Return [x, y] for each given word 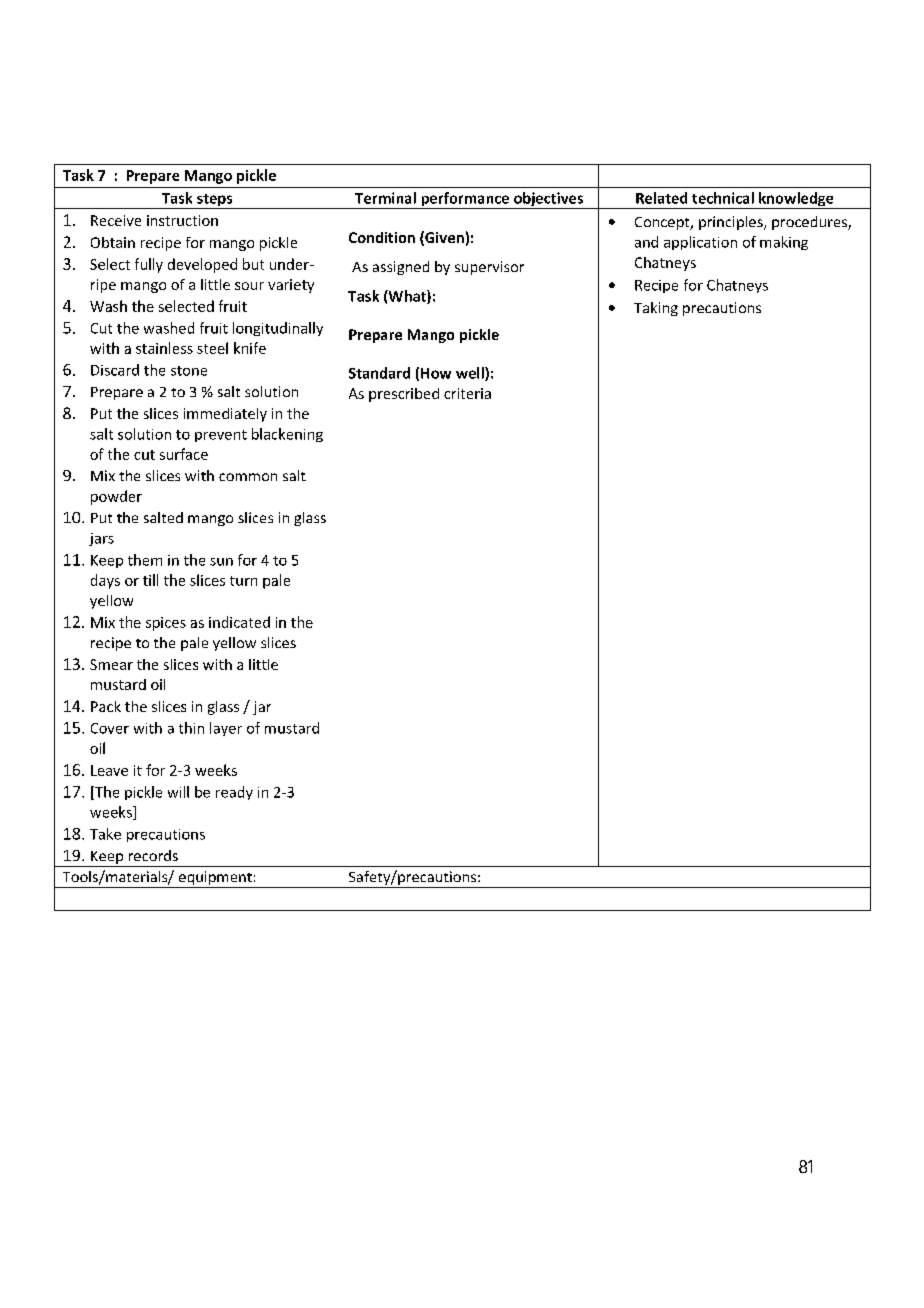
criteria [467, 393]
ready [234, 793]
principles [732, 223]
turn [243, 581]
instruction [182, 220]
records [153, 855]
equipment [215, 879]
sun [221, 562]
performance [465, 200]
